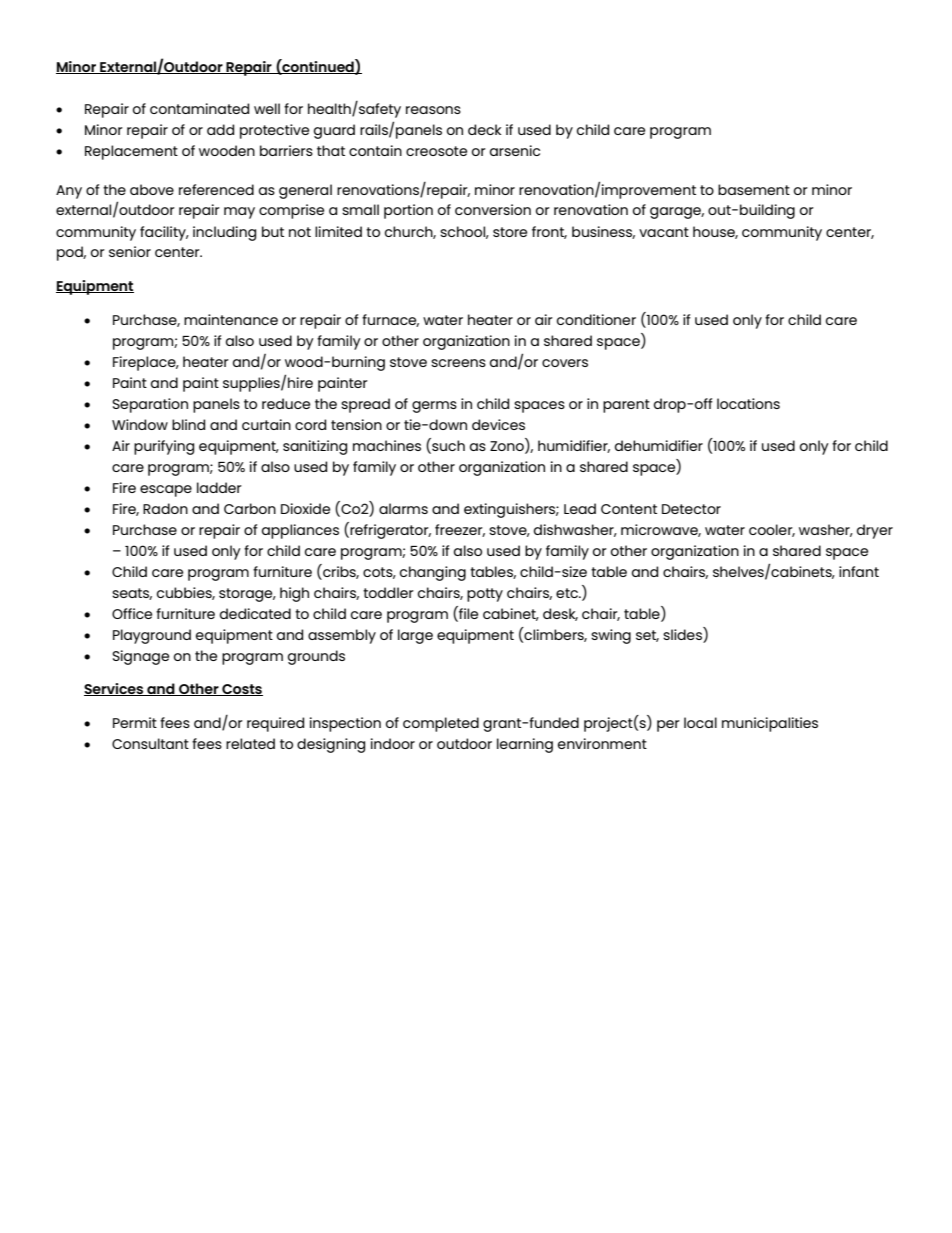 The image size is (952, 1233). Describe the element at coordinates (754, 189) in the screenshot. I see `basement` at that location.
